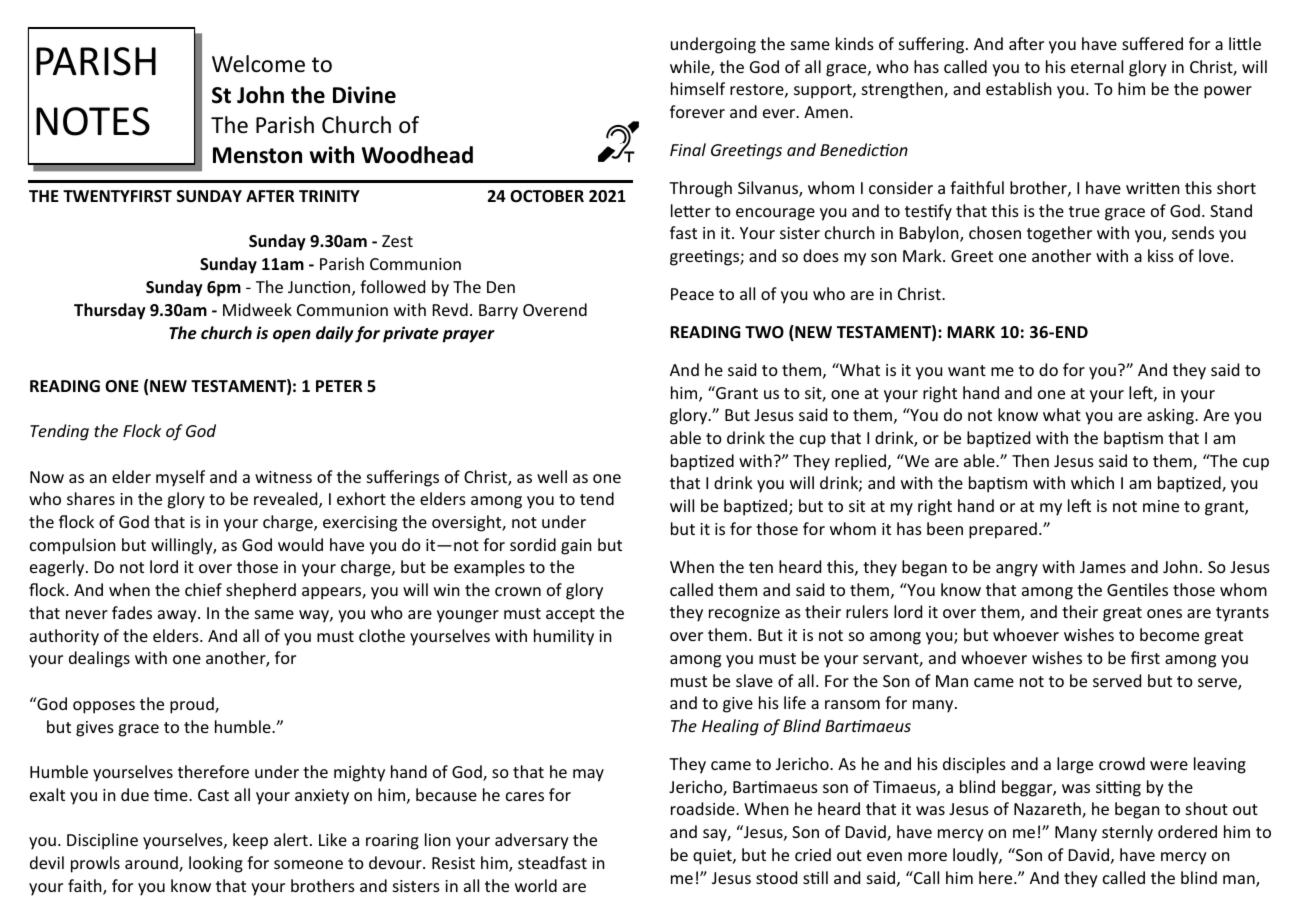  What do you see at coordinates (1097, 66) in the document?
I see `eternal` at bounding box center [1097, 66].
